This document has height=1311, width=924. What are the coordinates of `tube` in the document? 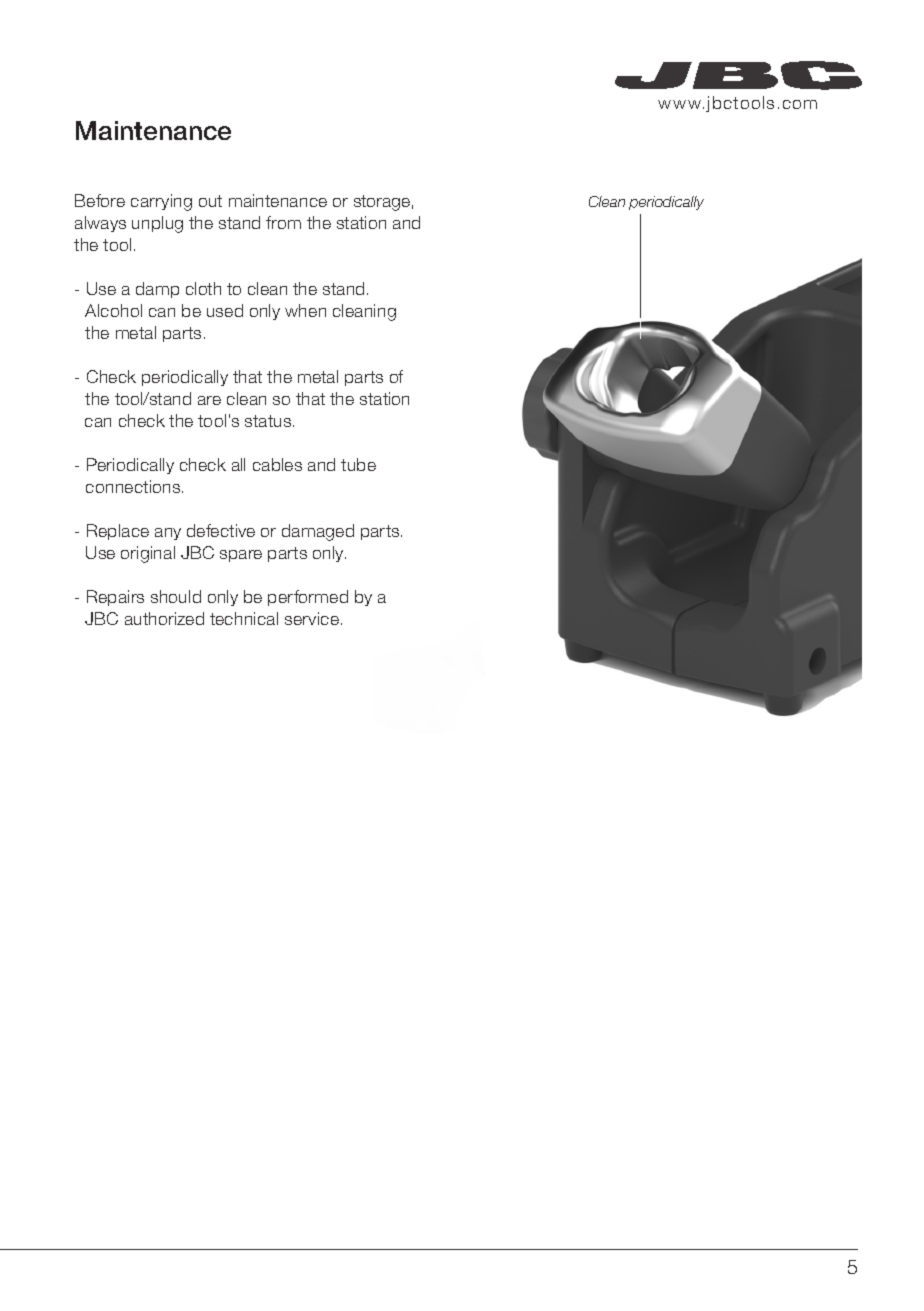 It's located at (358, 464).
